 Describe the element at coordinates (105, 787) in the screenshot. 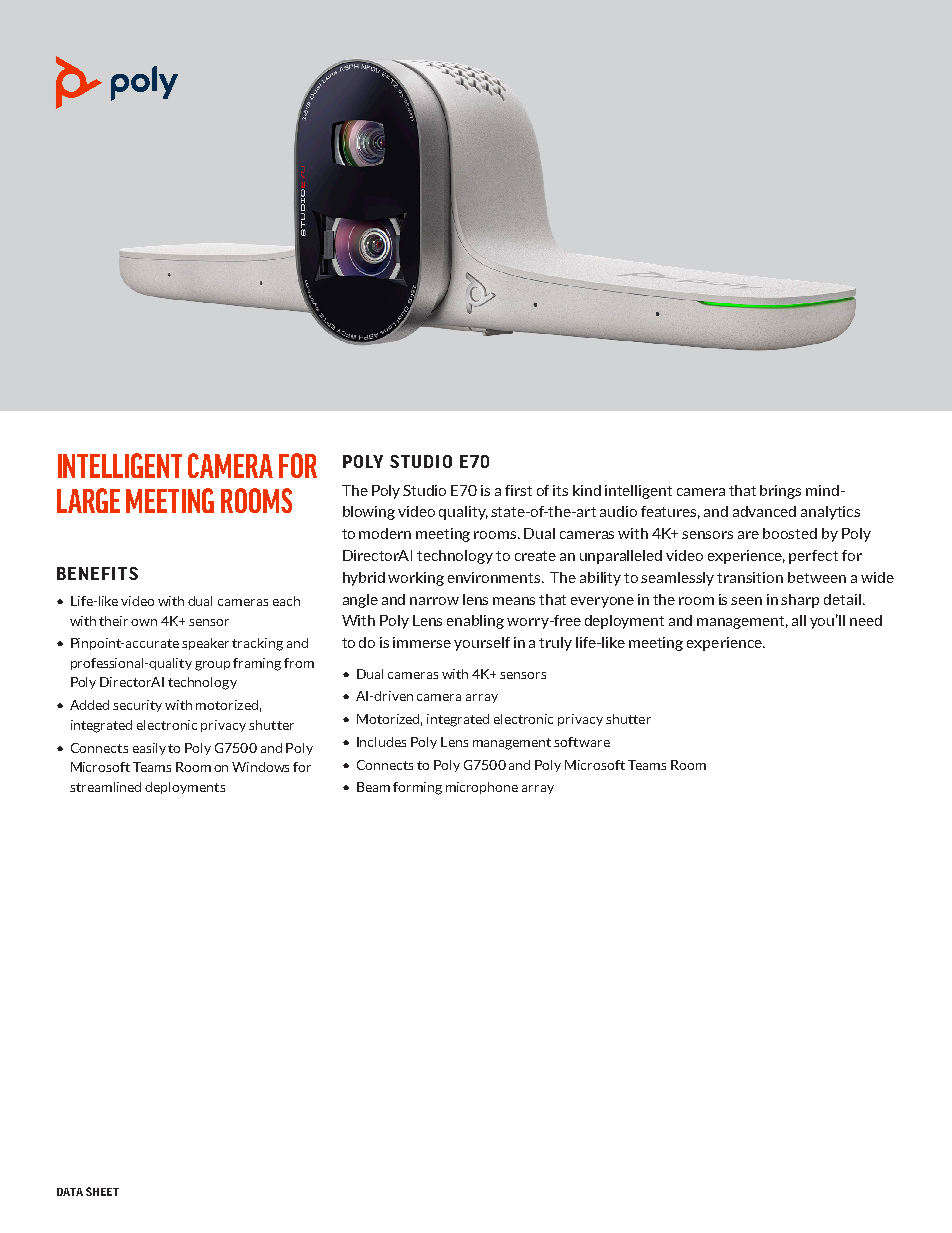

I see `streamlined` at that location.
